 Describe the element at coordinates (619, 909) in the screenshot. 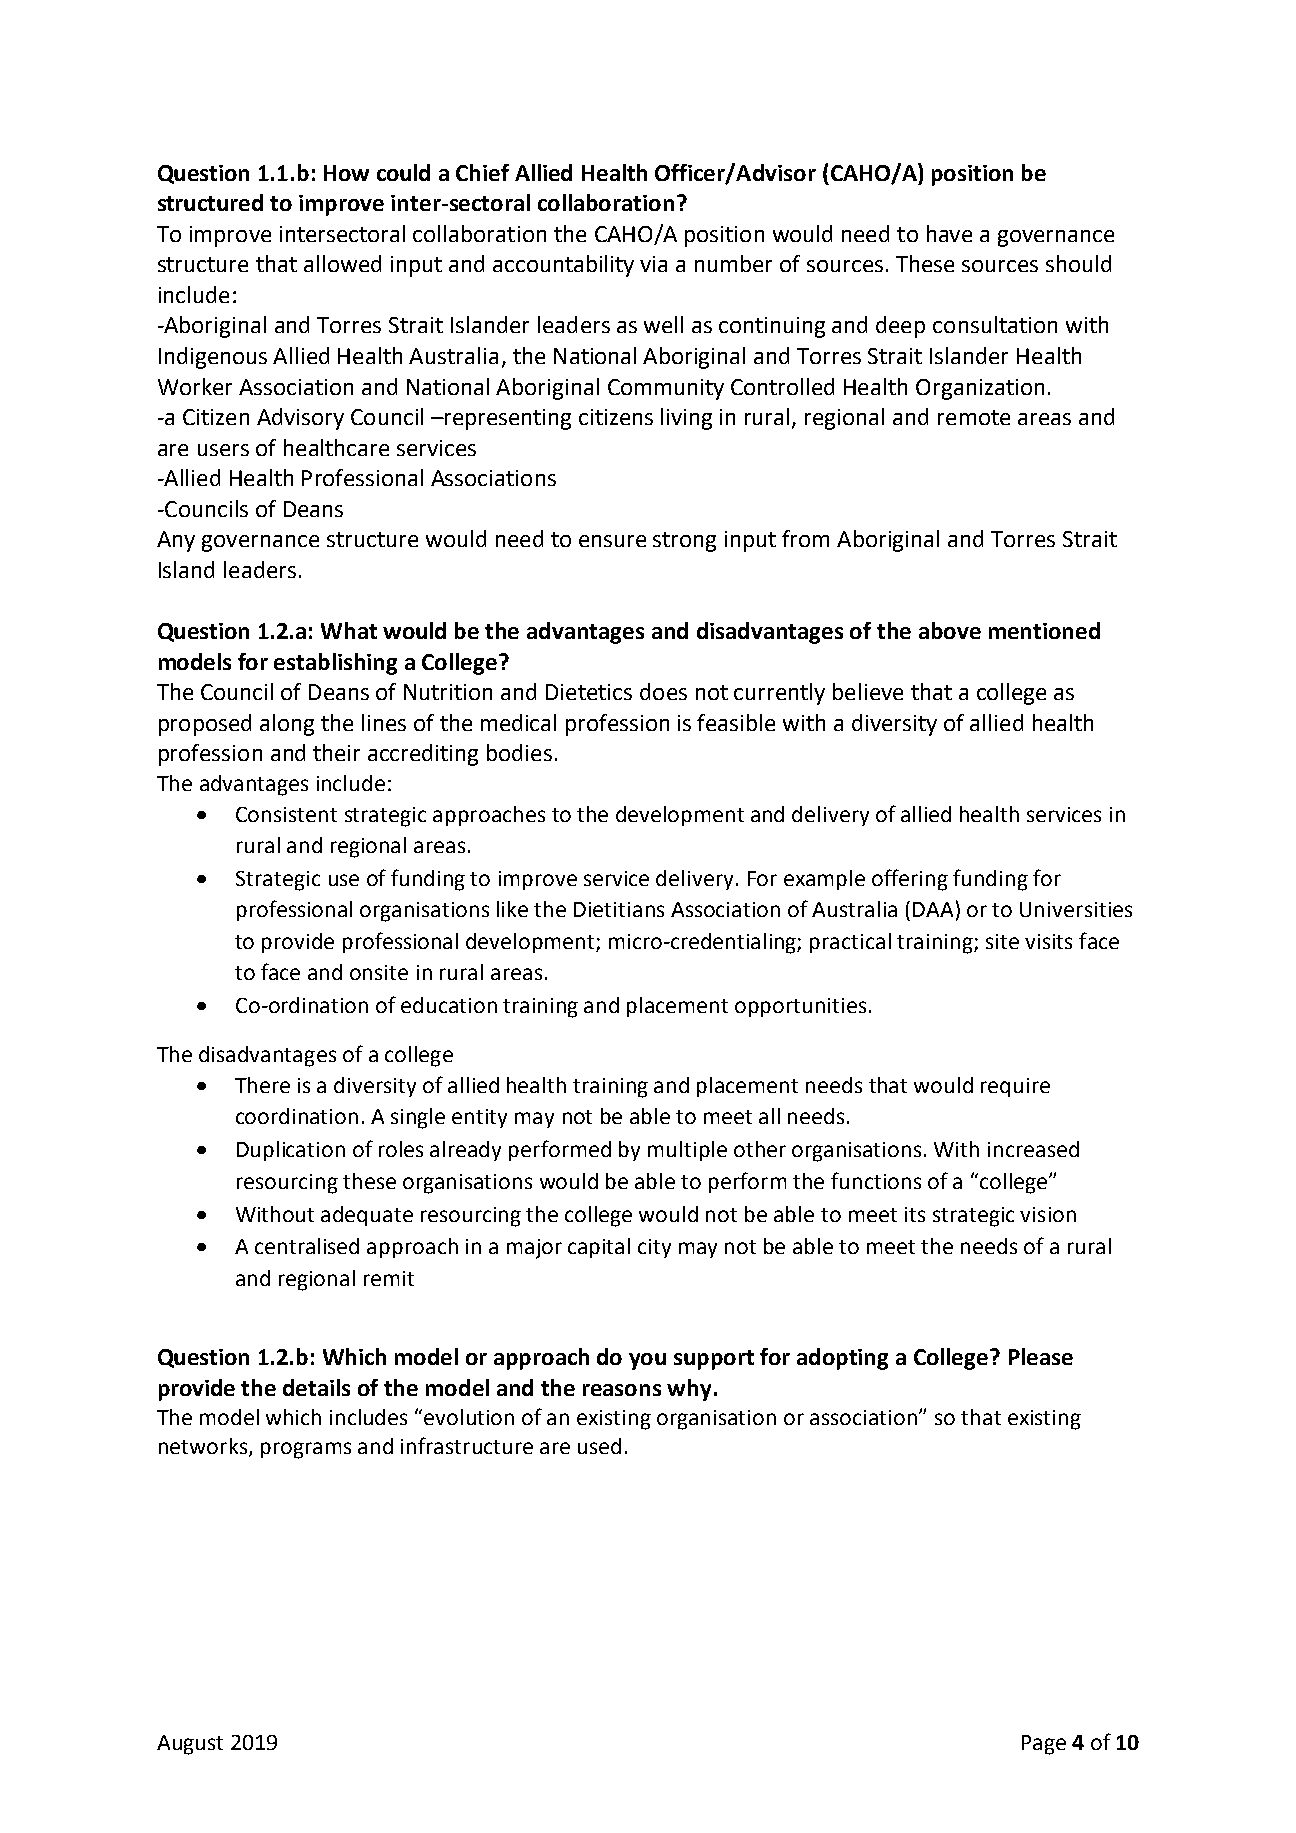

I see `Dietitians` at that location.
